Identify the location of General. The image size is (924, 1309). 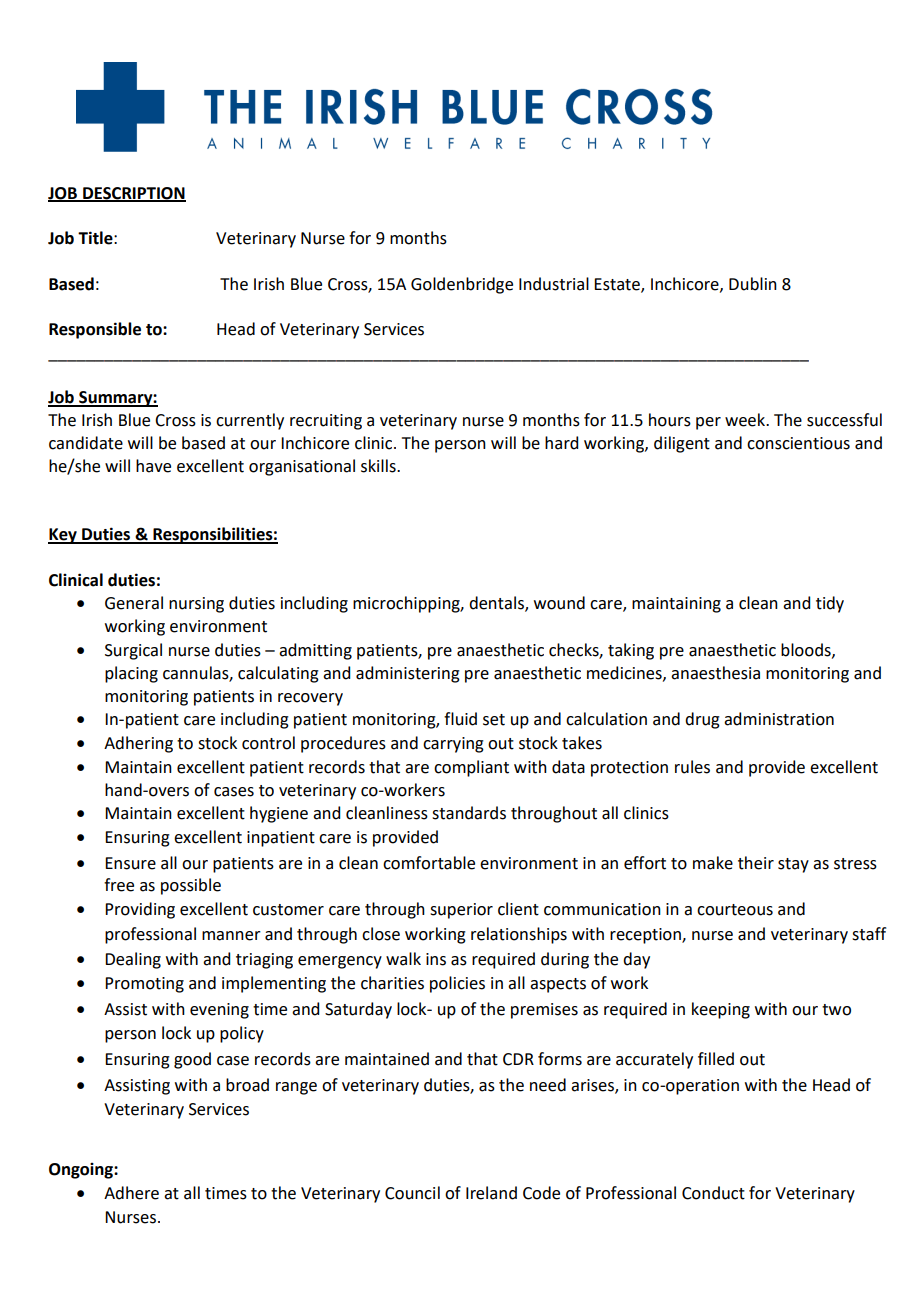
(134, 603).
